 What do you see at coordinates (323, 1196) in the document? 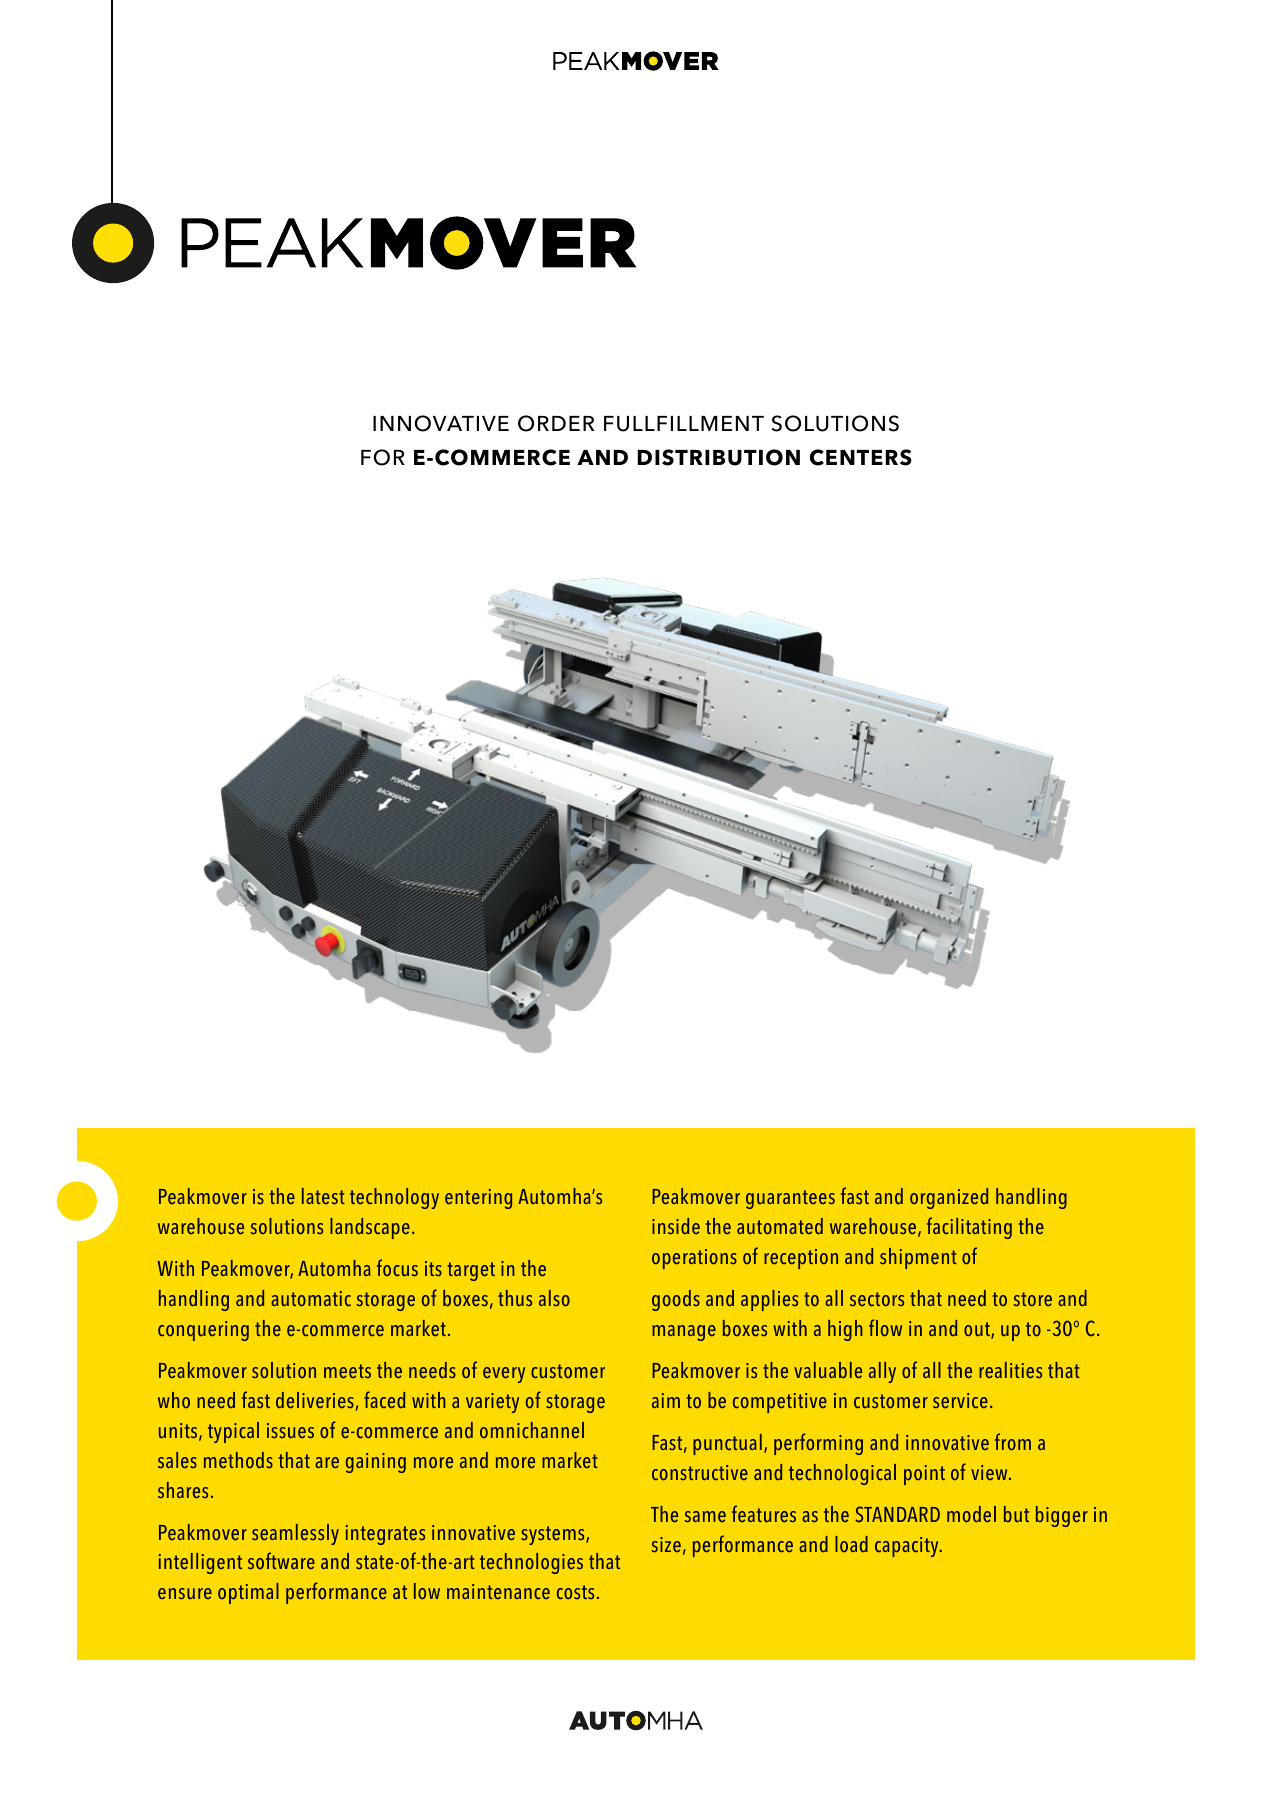
I see `latest` at bounding box center [323, 1196].
